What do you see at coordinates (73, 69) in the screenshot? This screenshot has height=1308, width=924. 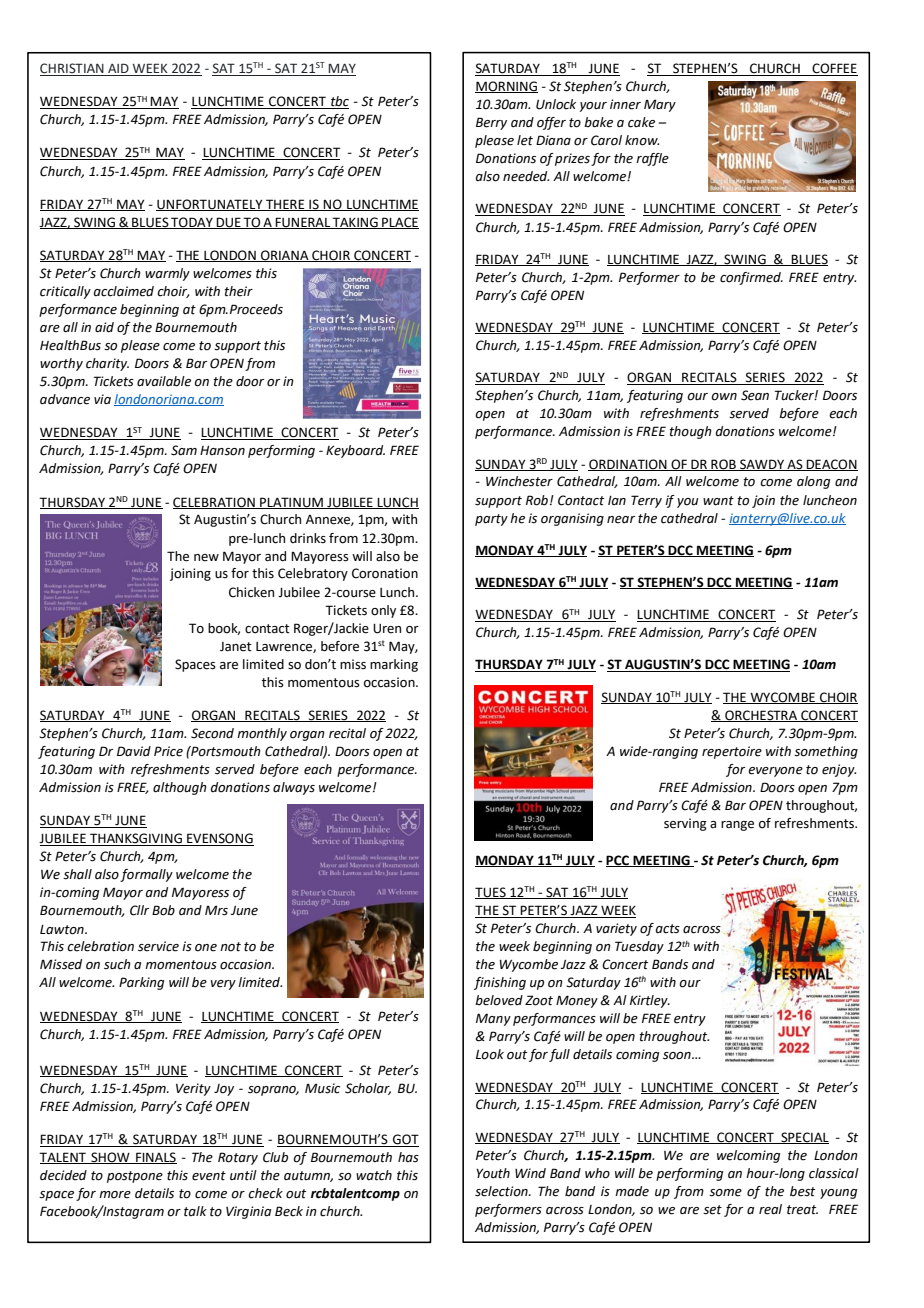 I see `CHRISTIAN` at bounding box center [73, 69].
